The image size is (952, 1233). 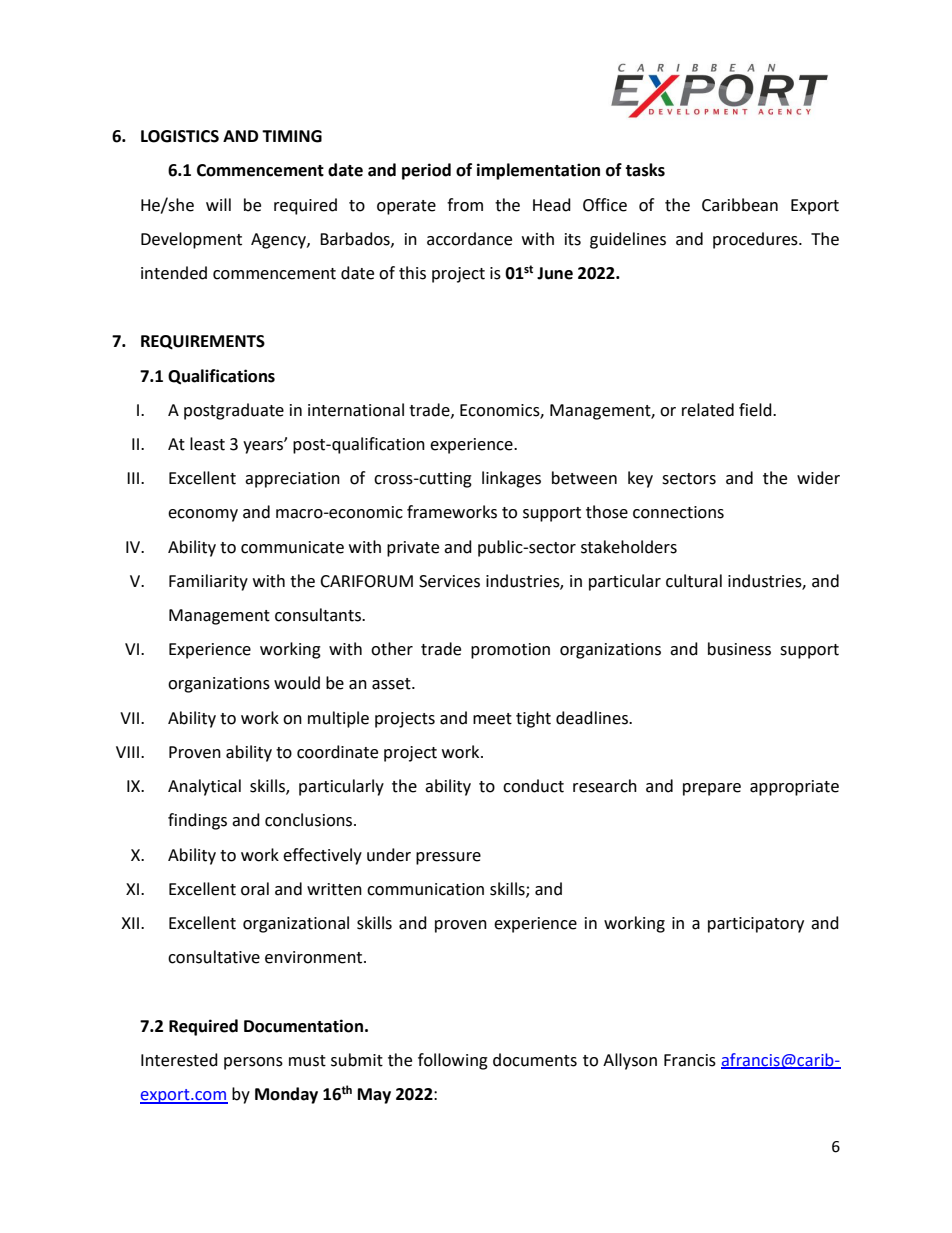 I want to click on tasks, so click(x=645, y=170).
